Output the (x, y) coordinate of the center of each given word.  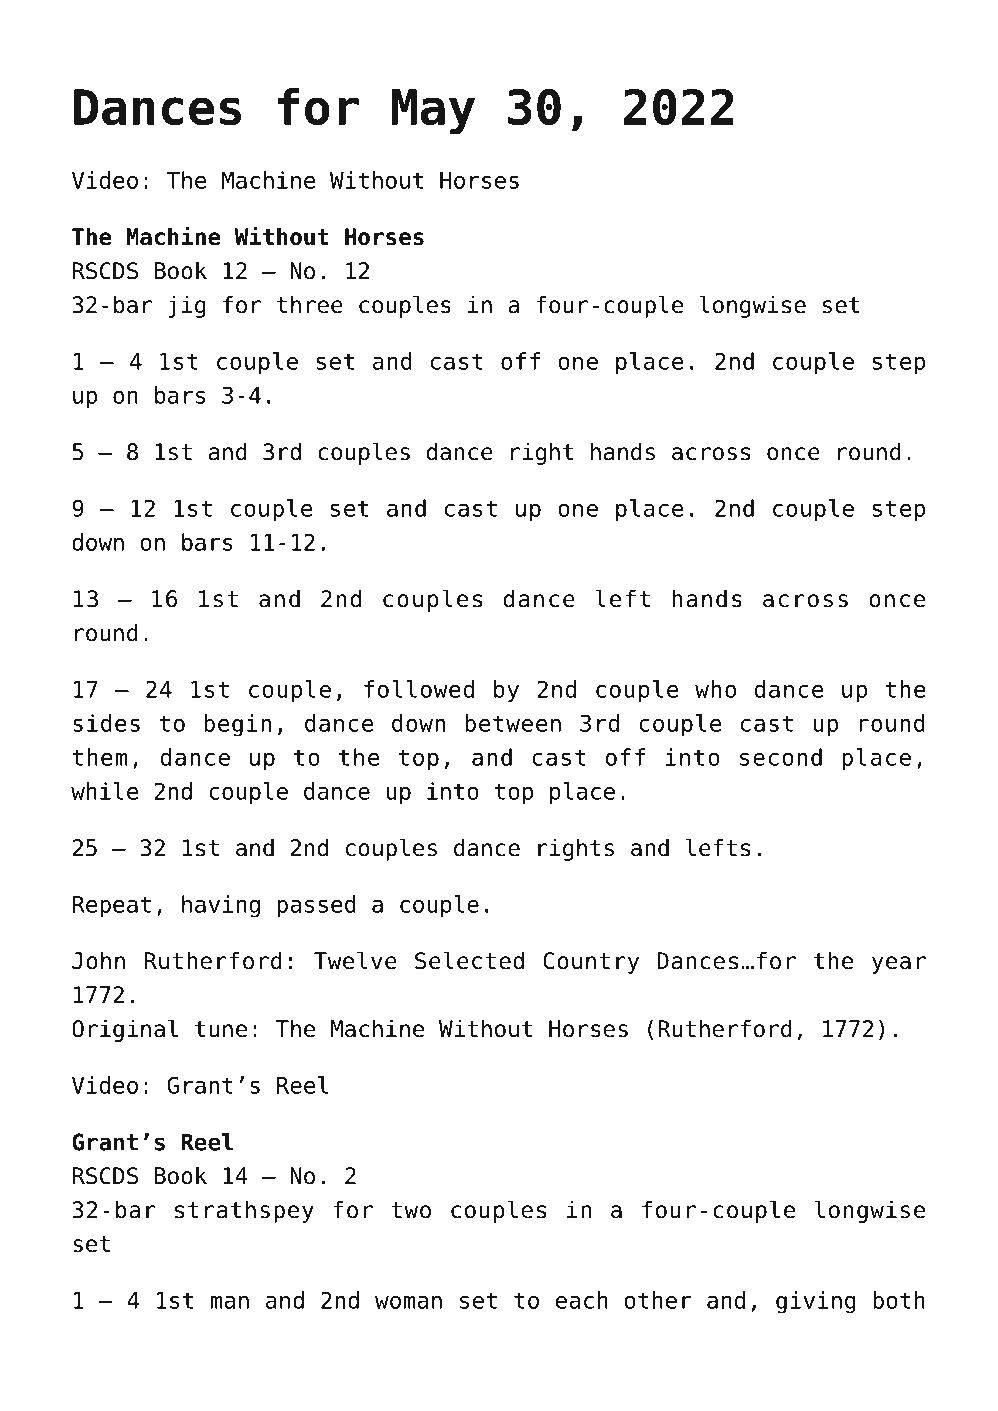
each (582, 1300)
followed (419, 689)
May (433, 112)
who (715, 689)
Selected (469, 960)
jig (187, 306)
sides (106, 723)
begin (237, 725)
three (310, 304)
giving (816, 1302)
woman (408, 1302)
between (513, 723)
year (899, 965)
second (781, 757)
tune (221, 1029)
